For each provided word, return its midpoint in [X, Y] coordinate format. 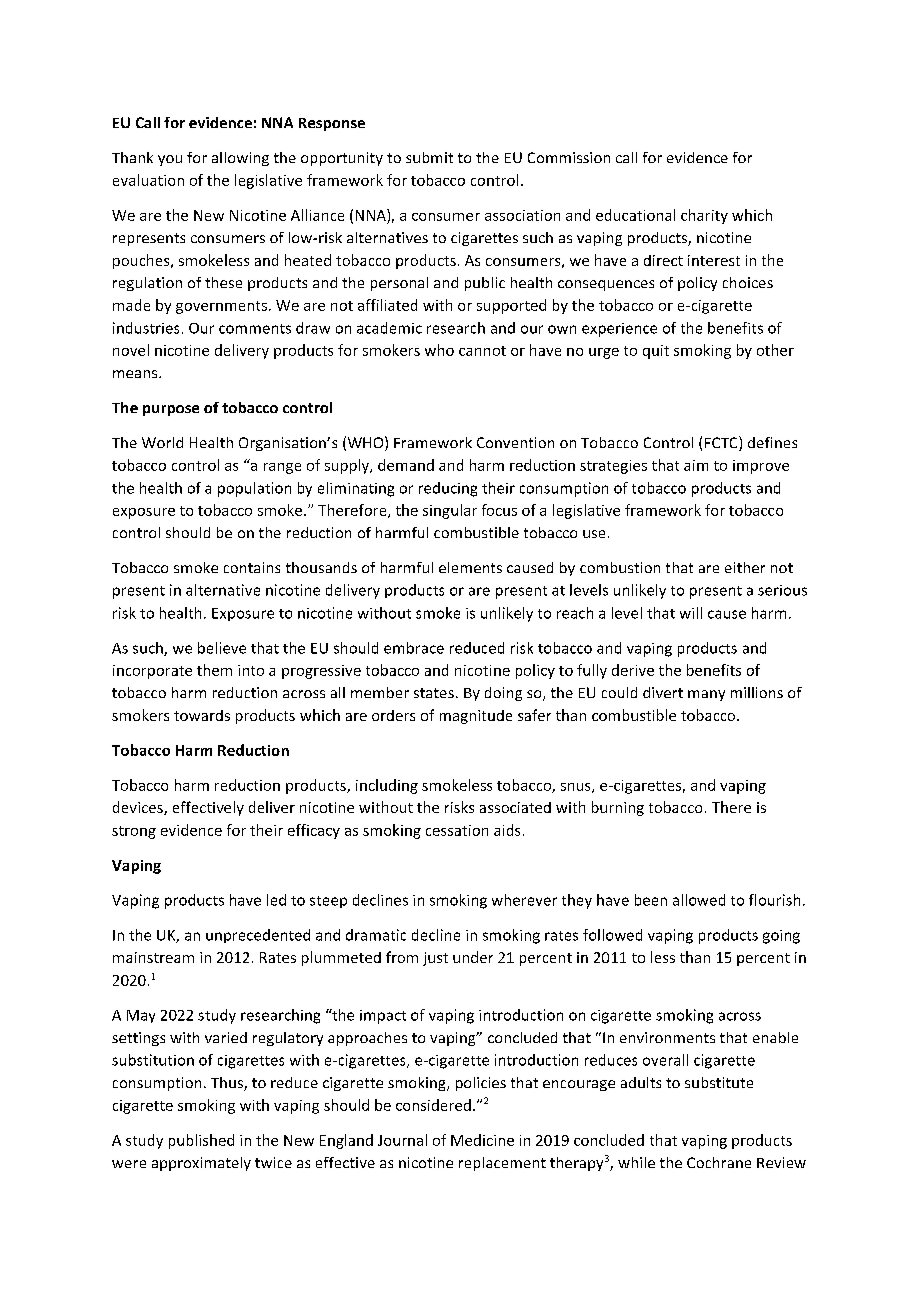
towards [202, 715]
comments [255, 329]
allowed [699, 900]
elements [470, 567]
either [745, 567]
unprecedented [258, 936]
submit [429, 157]
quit [656, 352]
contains [252, 567]
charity [704, 216]
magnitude [476, 717]
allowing [240, 159]
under [473, 957]
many [706, 695]
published [201, 1141]
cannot [482, 351]
